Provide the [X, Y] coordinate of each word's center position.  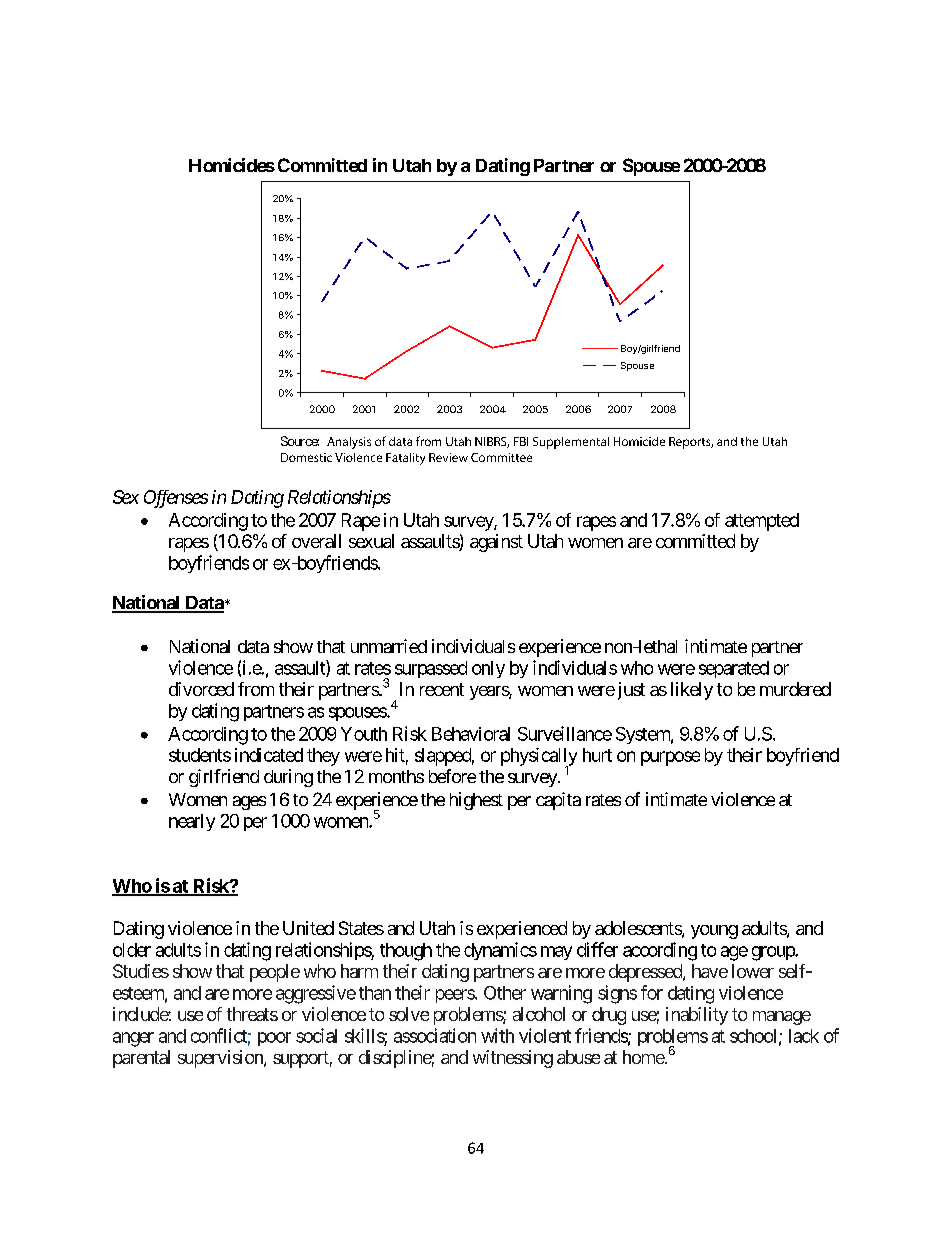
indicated [269, 755]
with [497, 1035]
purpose [670, 758]
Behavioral [471, 734]
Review [448, 457]
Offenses [176, 499]
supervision [221, 1059]
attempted [762, 522]
